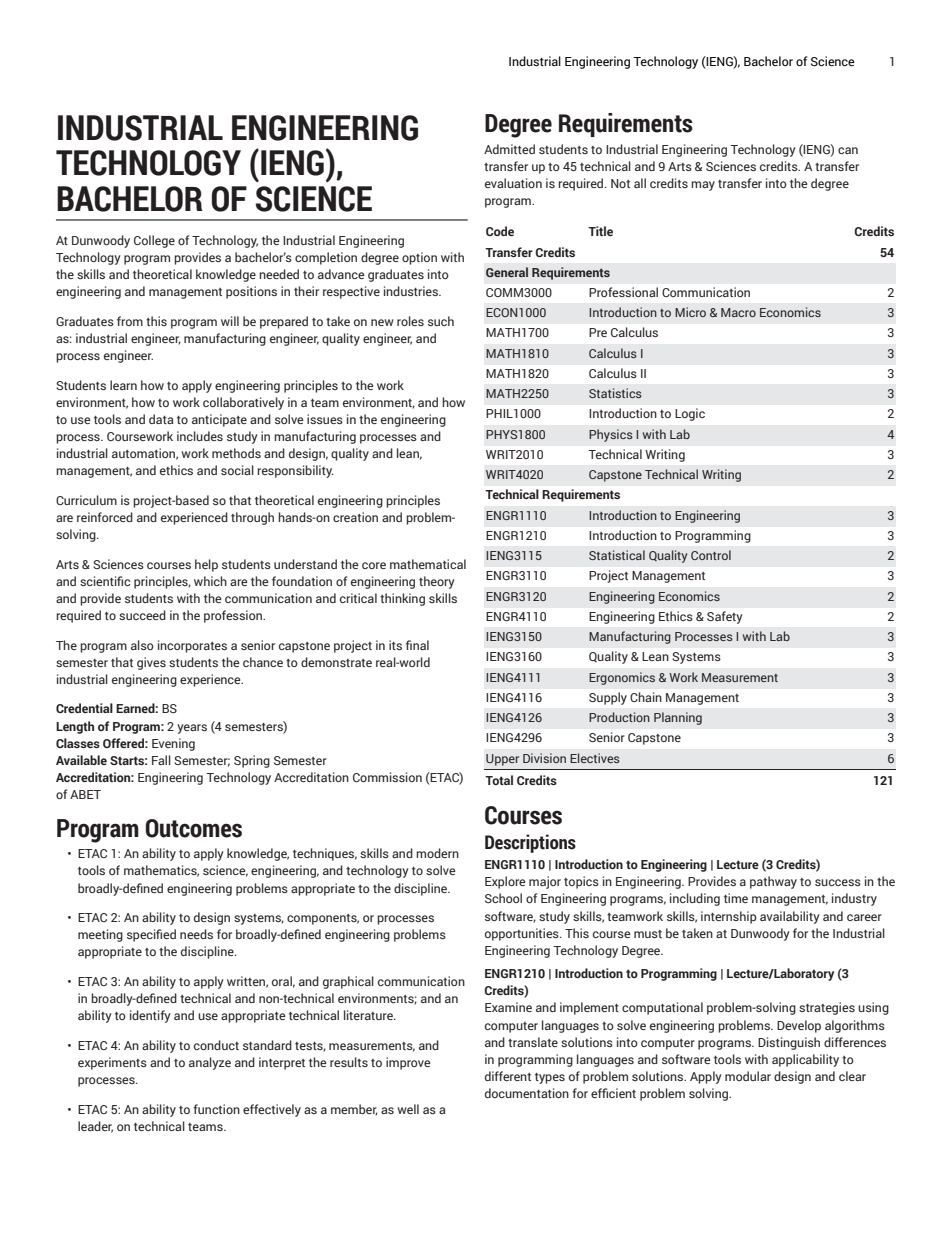 This screenshot has height=1233, width=952. What do you see at coordinates (748, 1076) in the screenshot?
I see `modular` at bounding box center [748, 1076].
